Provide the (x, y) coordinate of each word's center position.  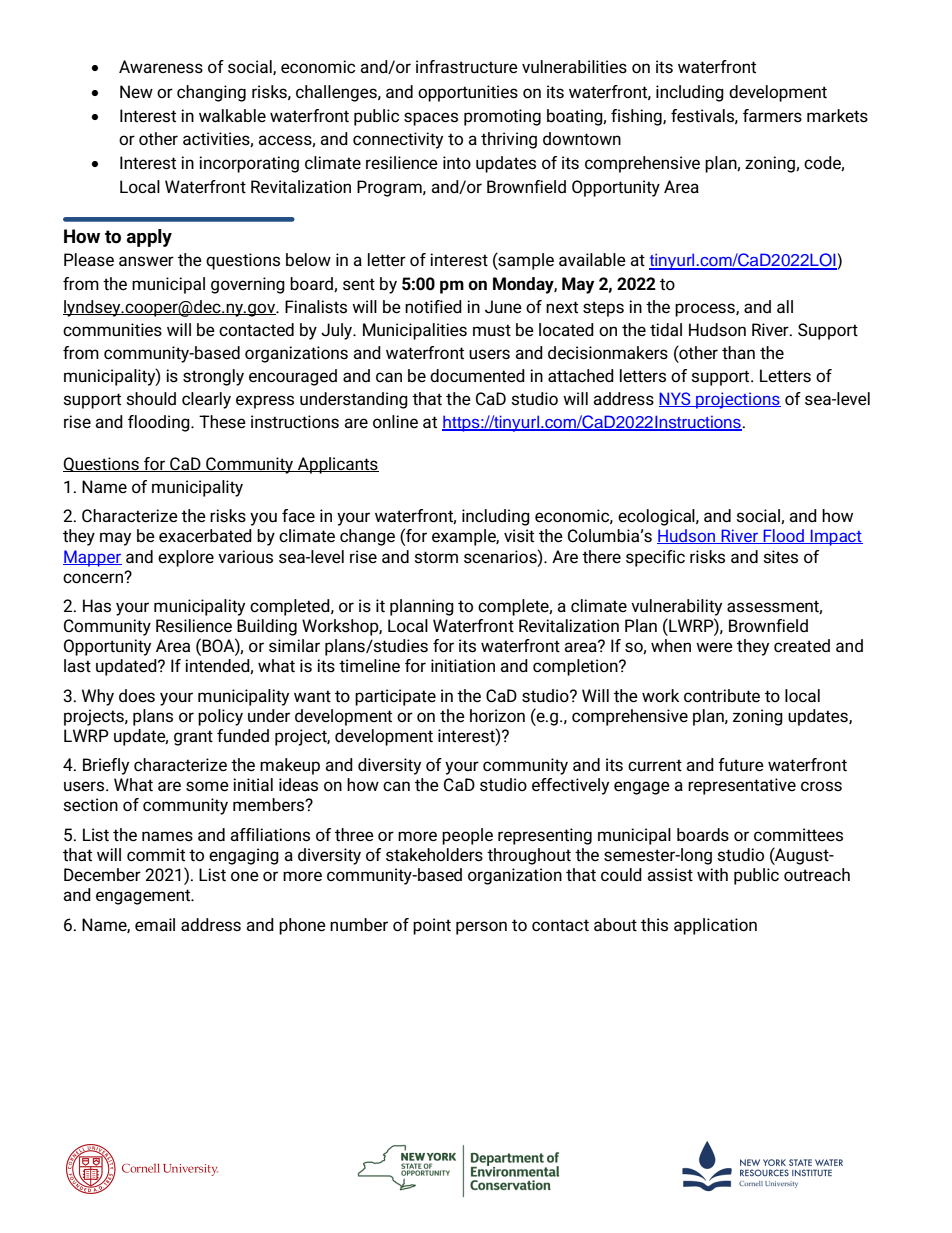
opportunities (468, 93)
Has (97, 606)
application (715, 926)
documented (477, 376)
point (432, 926)
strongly (213, 377)
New (136, 91)
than (738, 353)
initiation (463, 666)
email (155, 925)
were (714, 647)
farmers (772, 116)
